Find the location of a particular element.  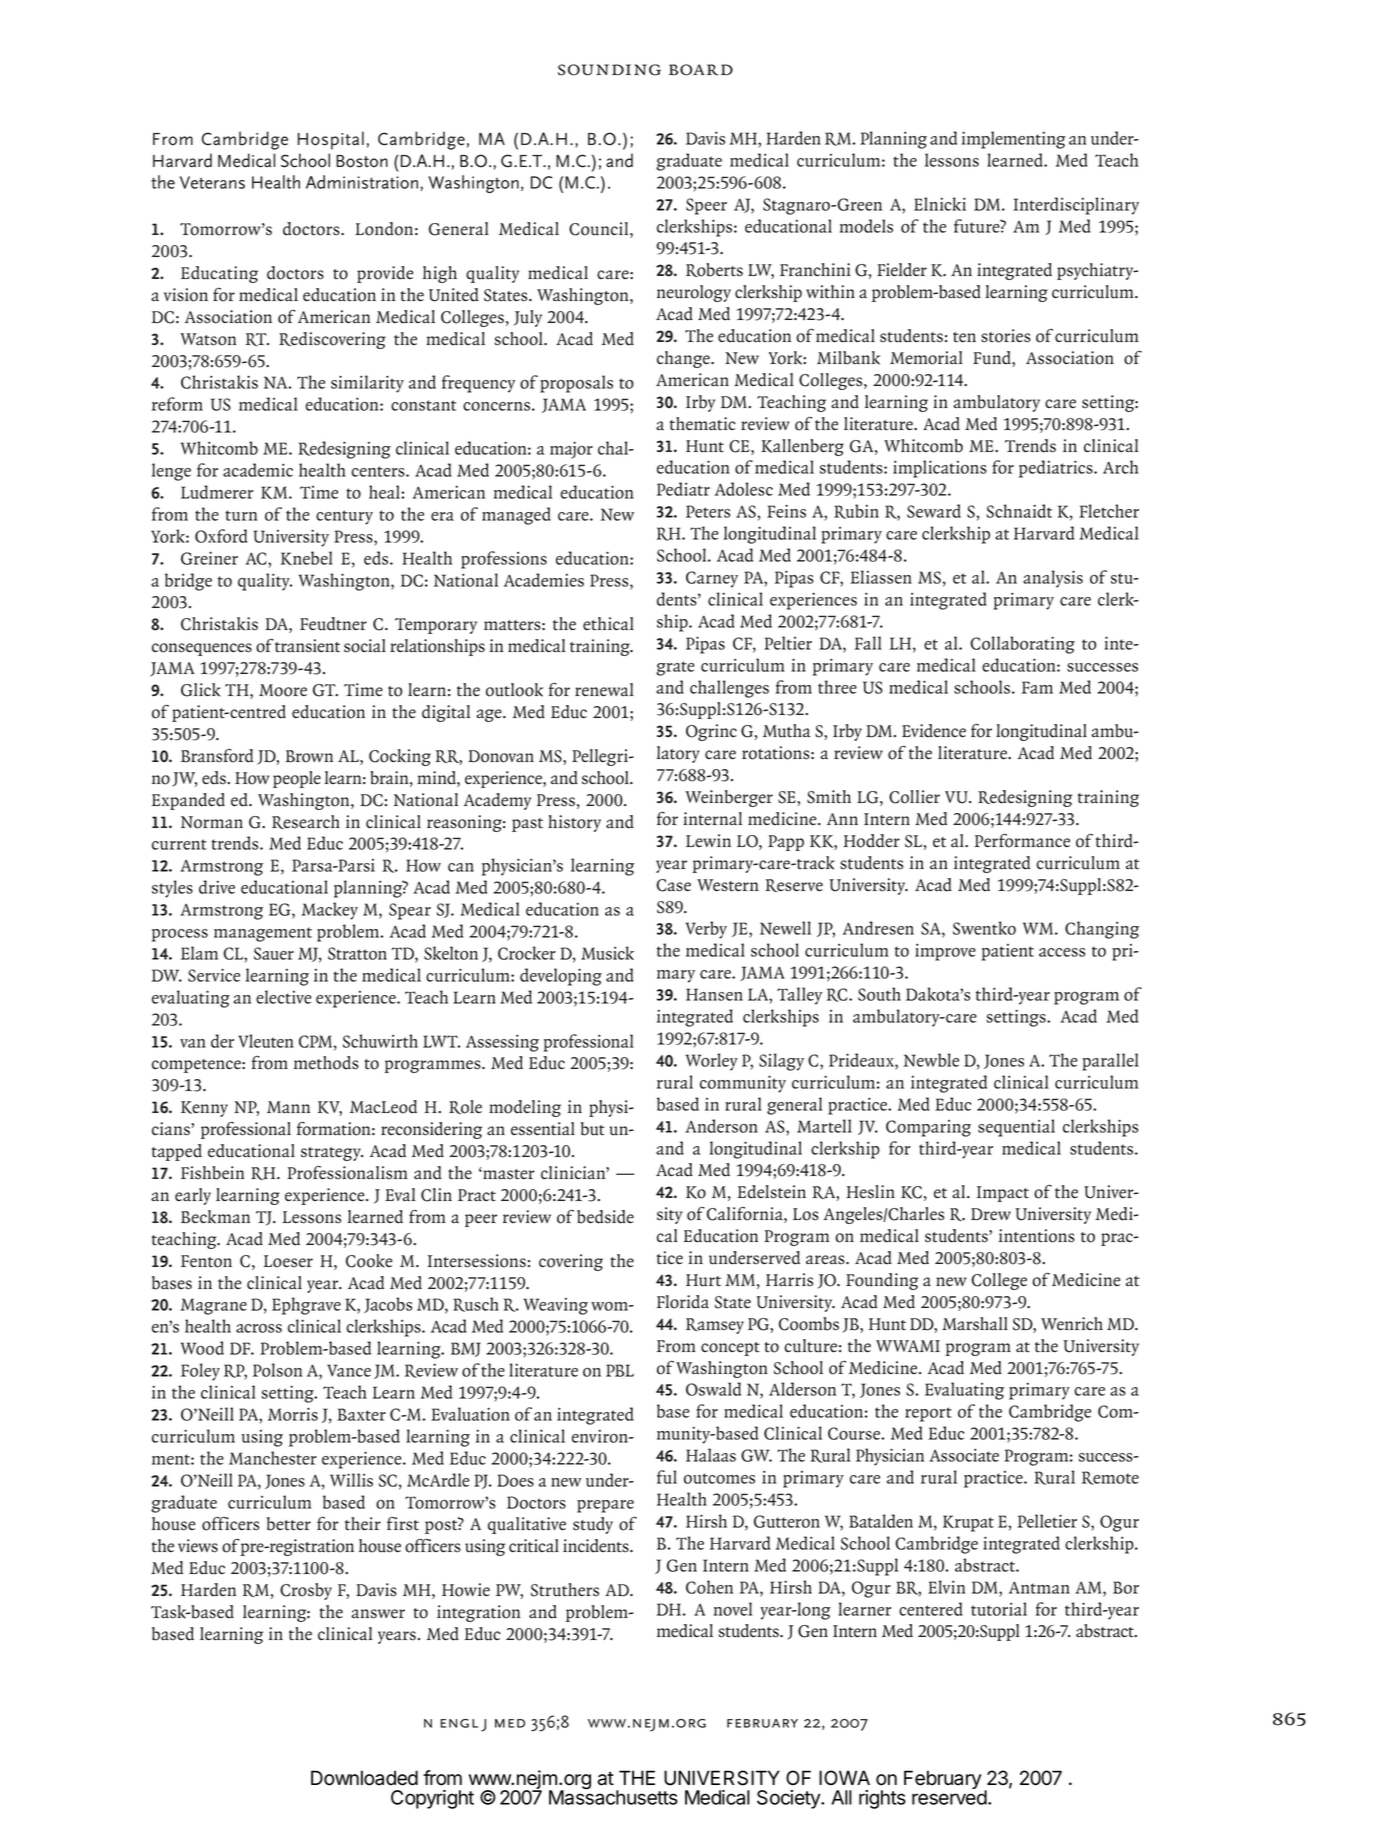

models is located at coordinates (866, 226).
